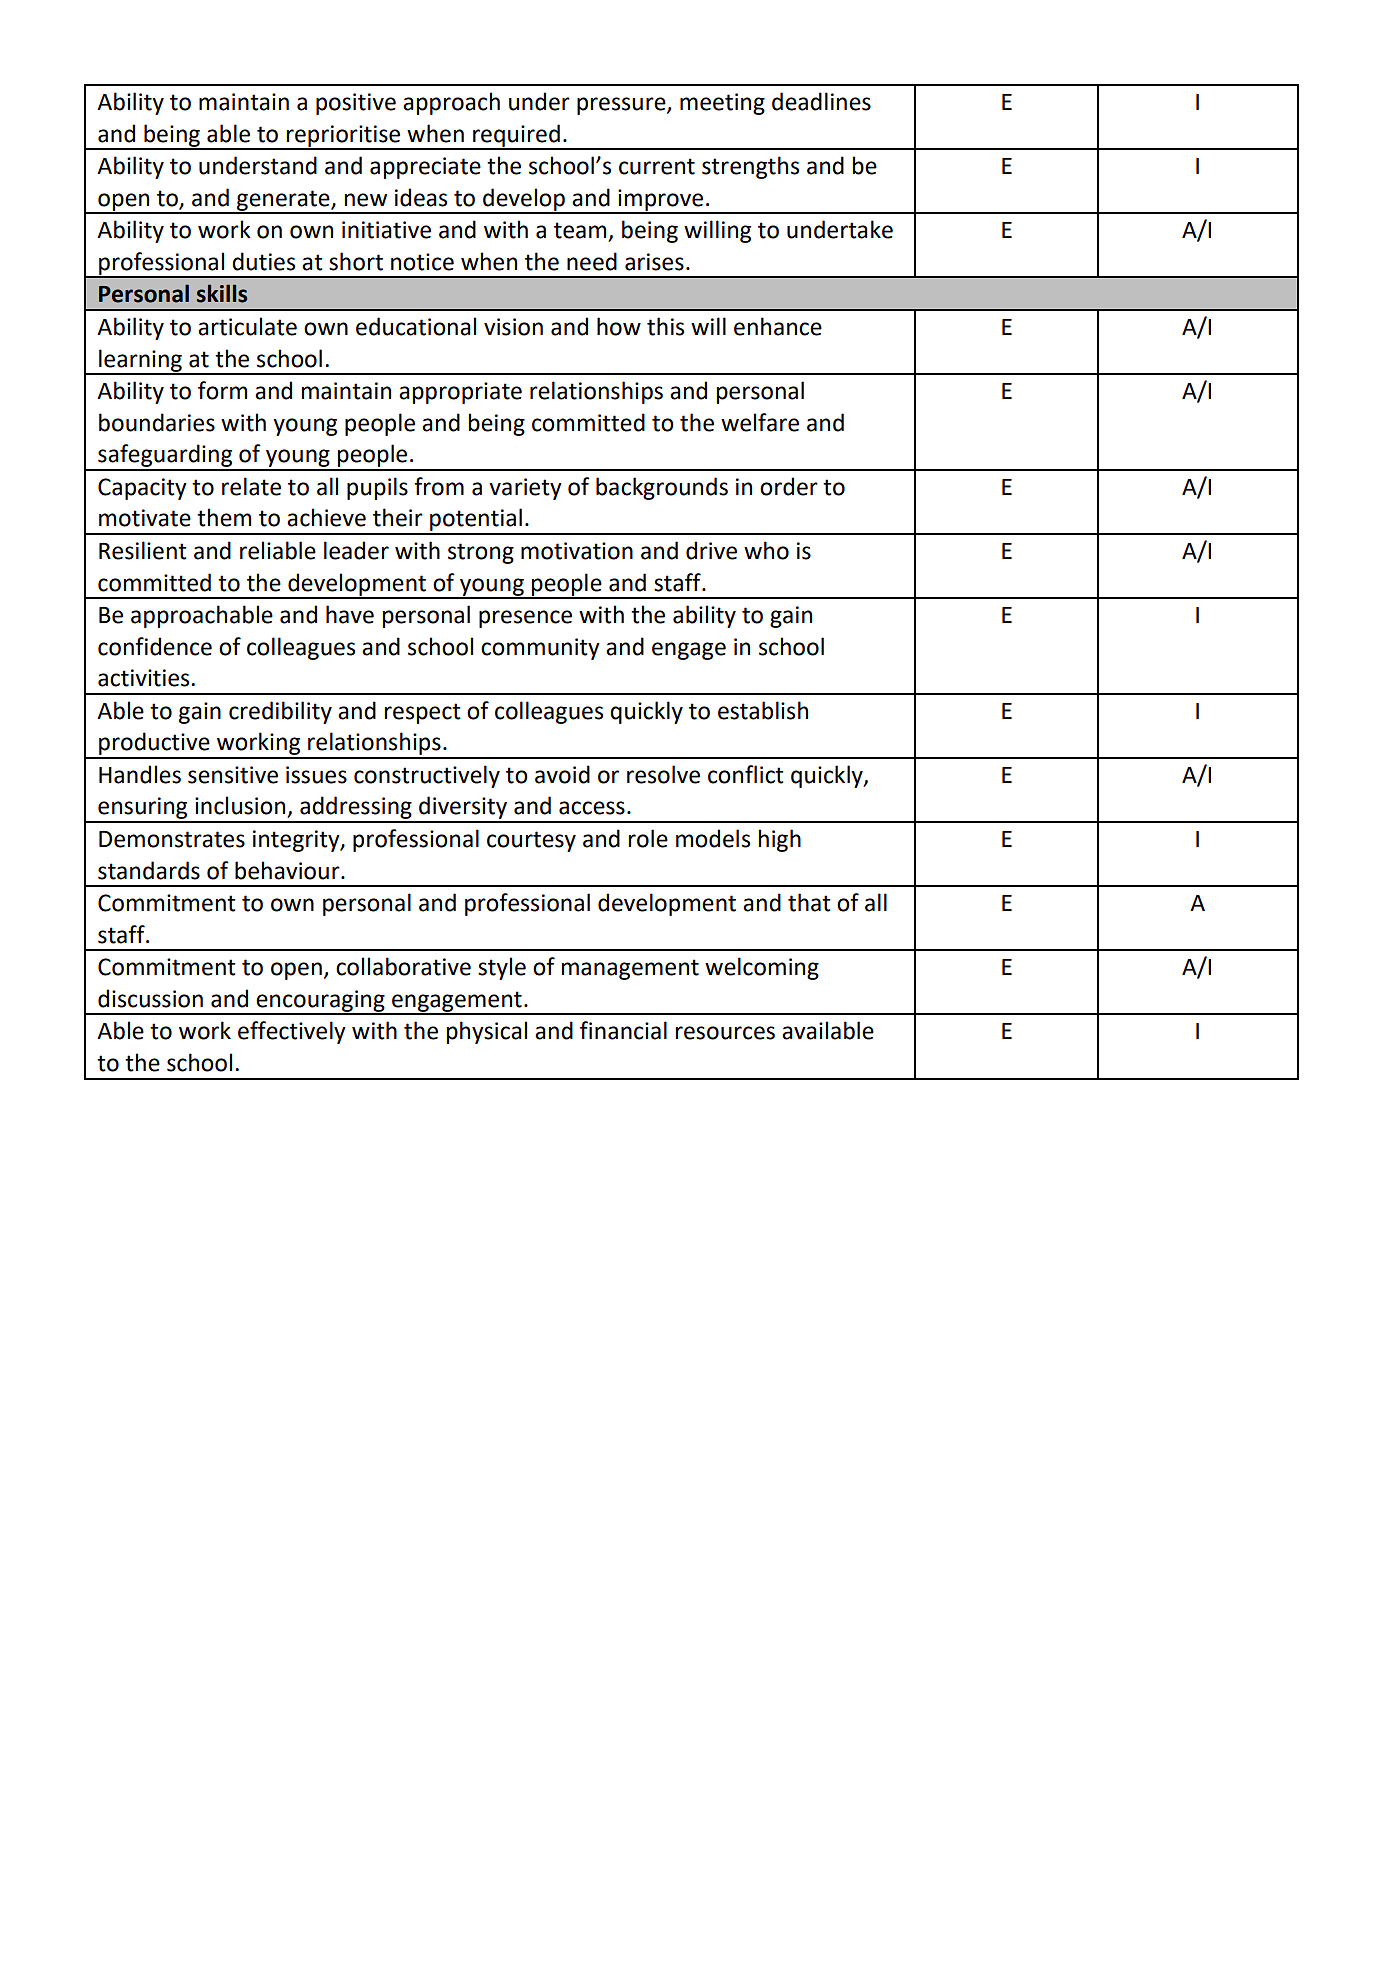 This document has height=1974, width=1395. I want to click on vision, so click(513, 327).
